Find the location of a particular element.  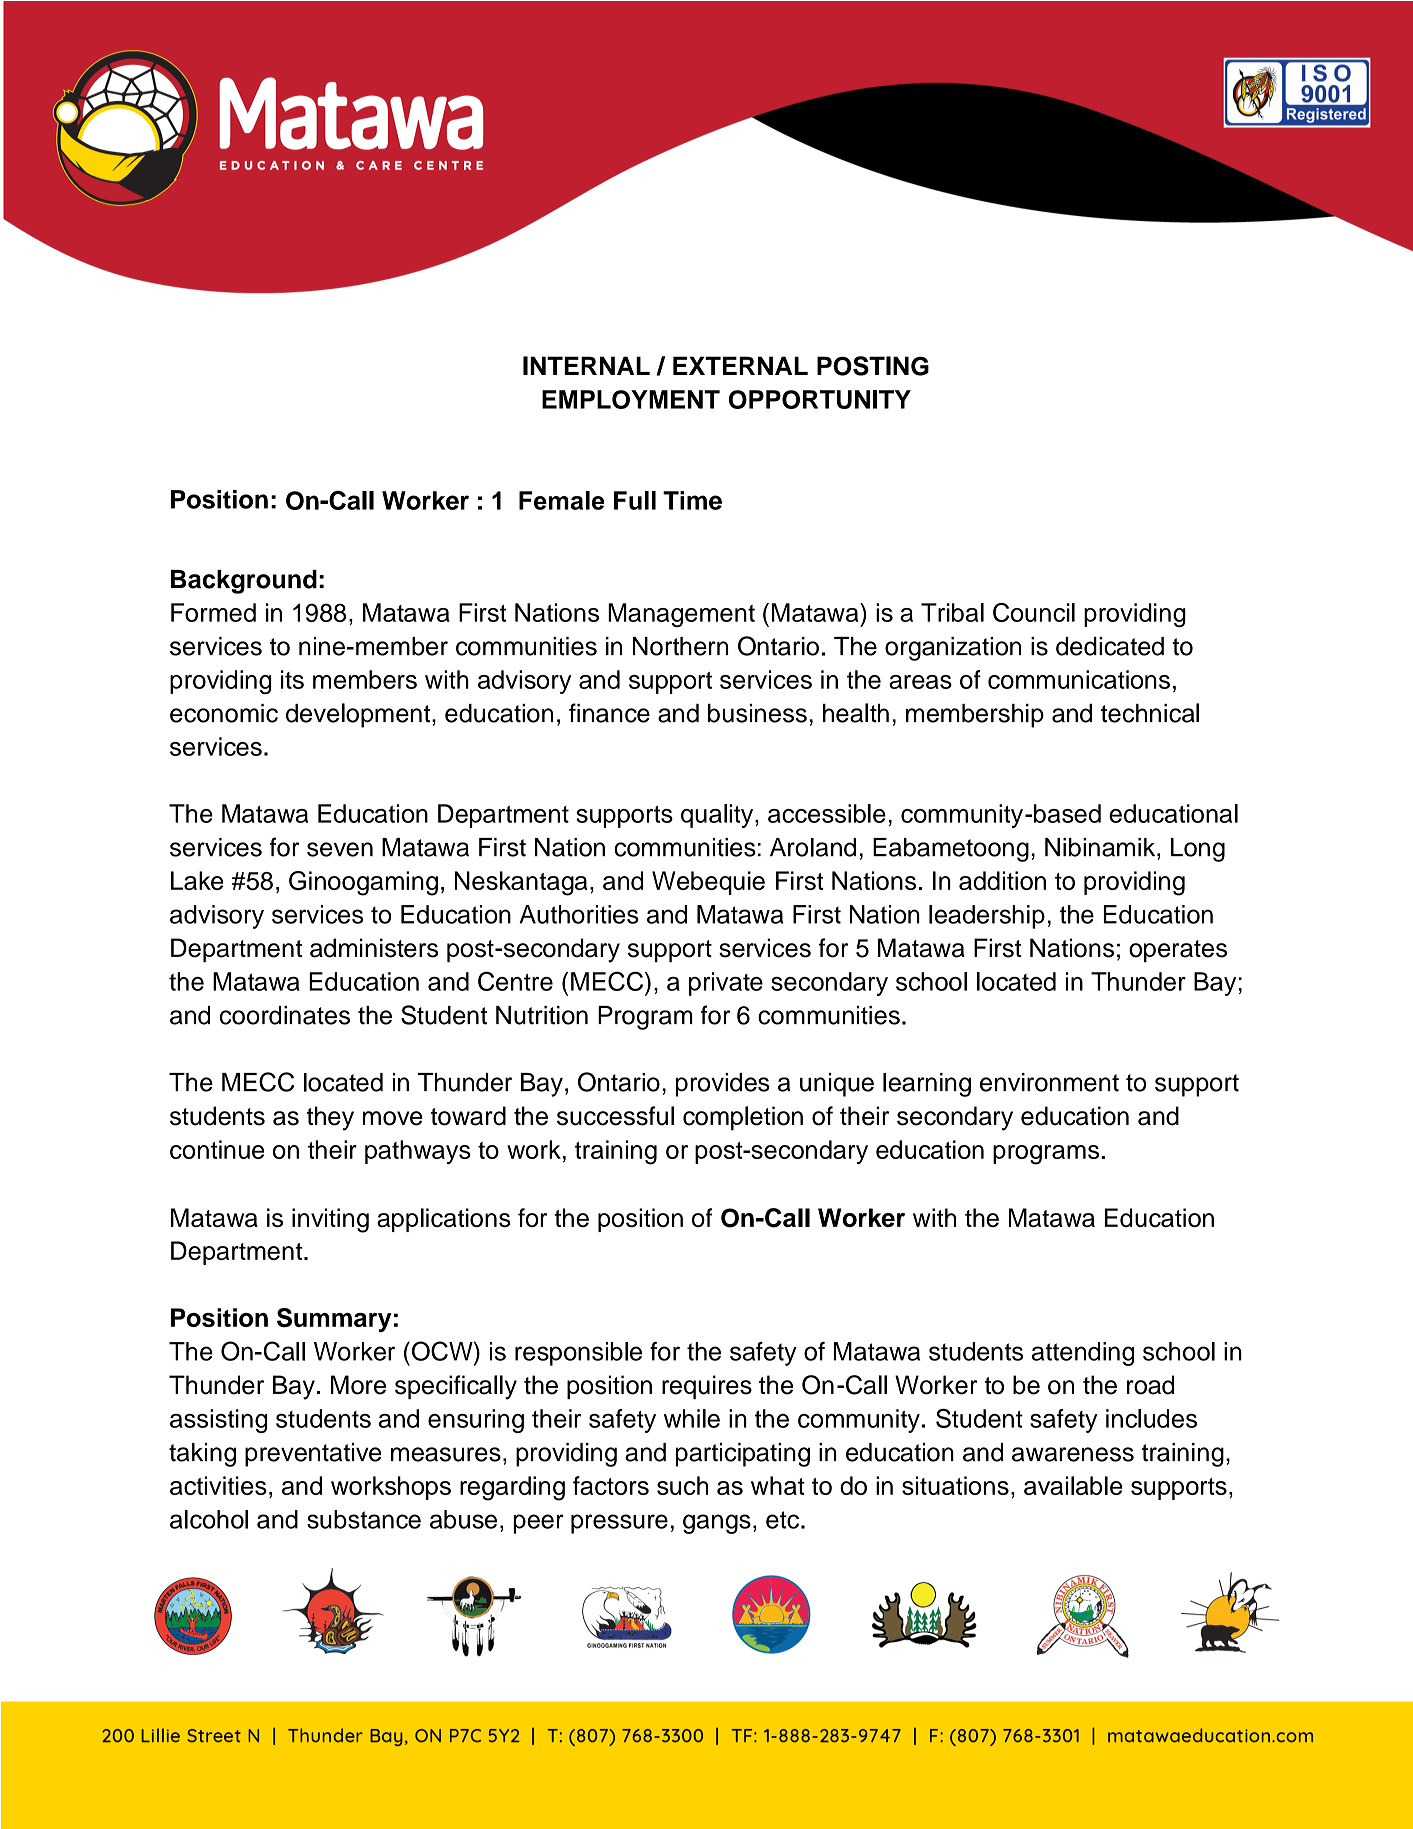

completion is located at coordinates (743, 1118).
